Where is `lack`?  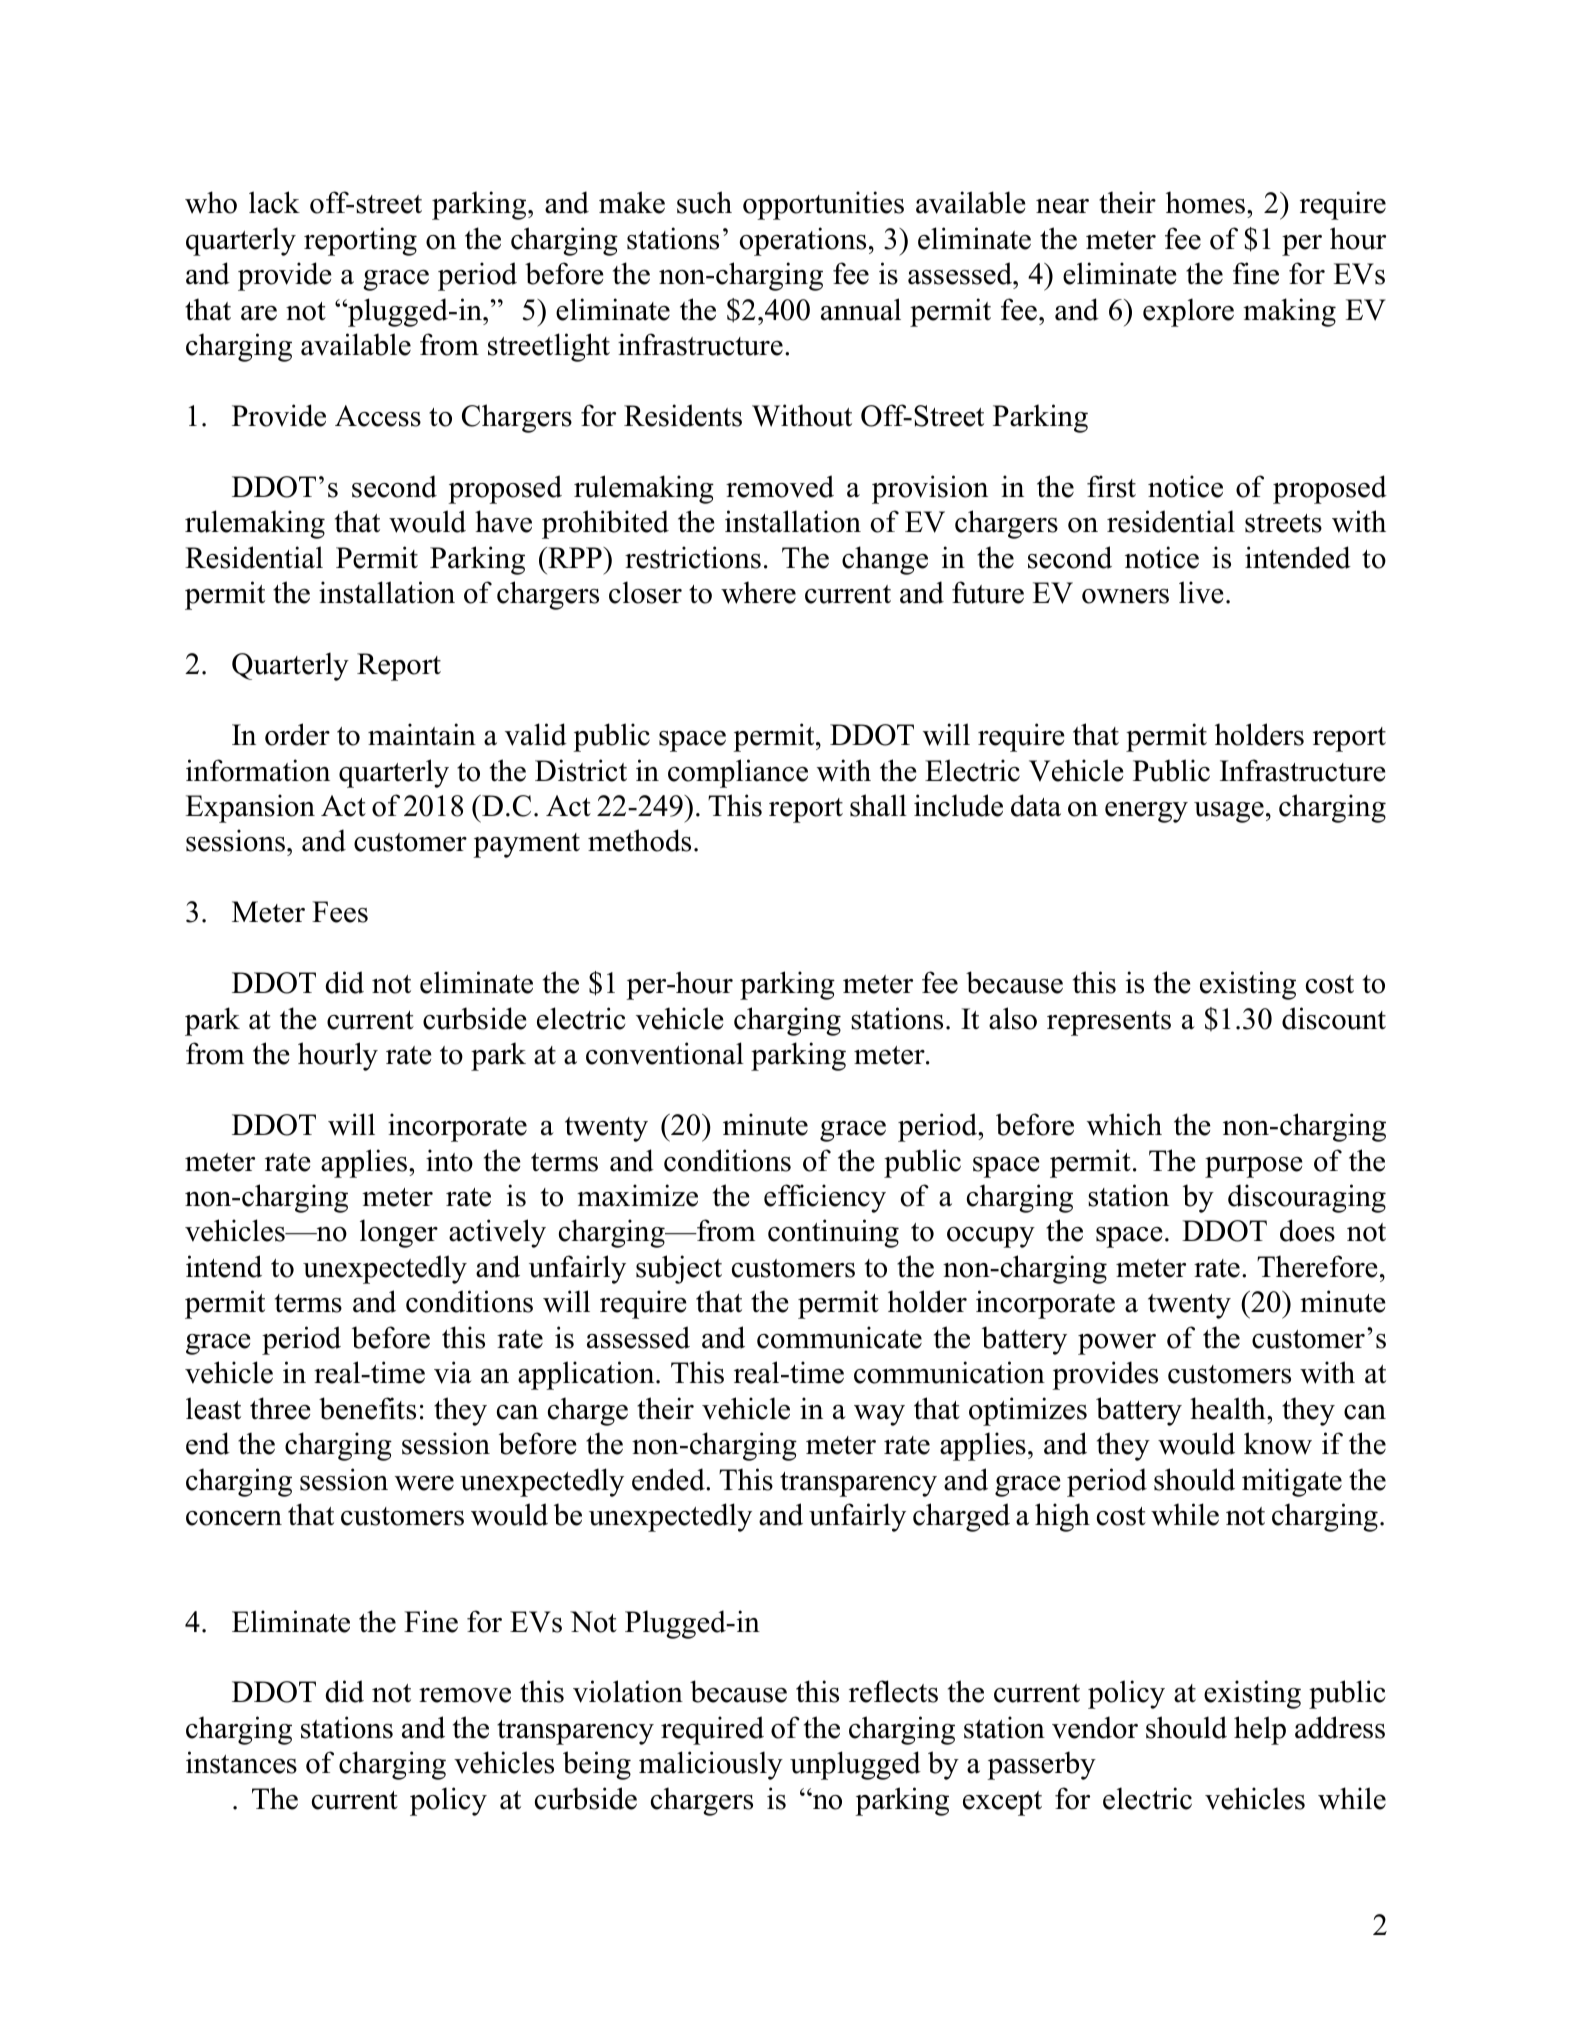
lack is located at coordinates (274, 202).
